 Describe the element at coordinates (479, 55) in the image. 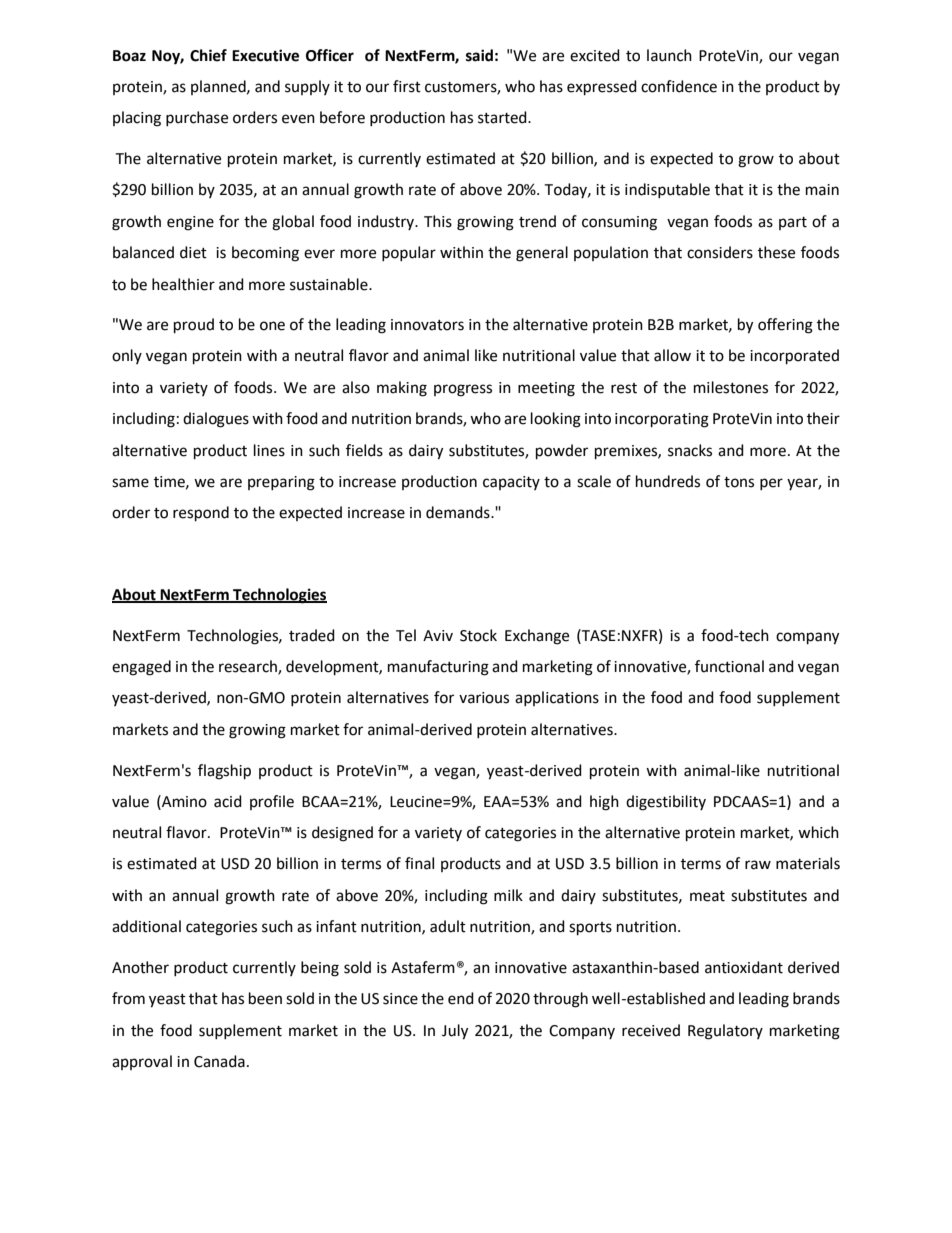

I see `said` at that location.
